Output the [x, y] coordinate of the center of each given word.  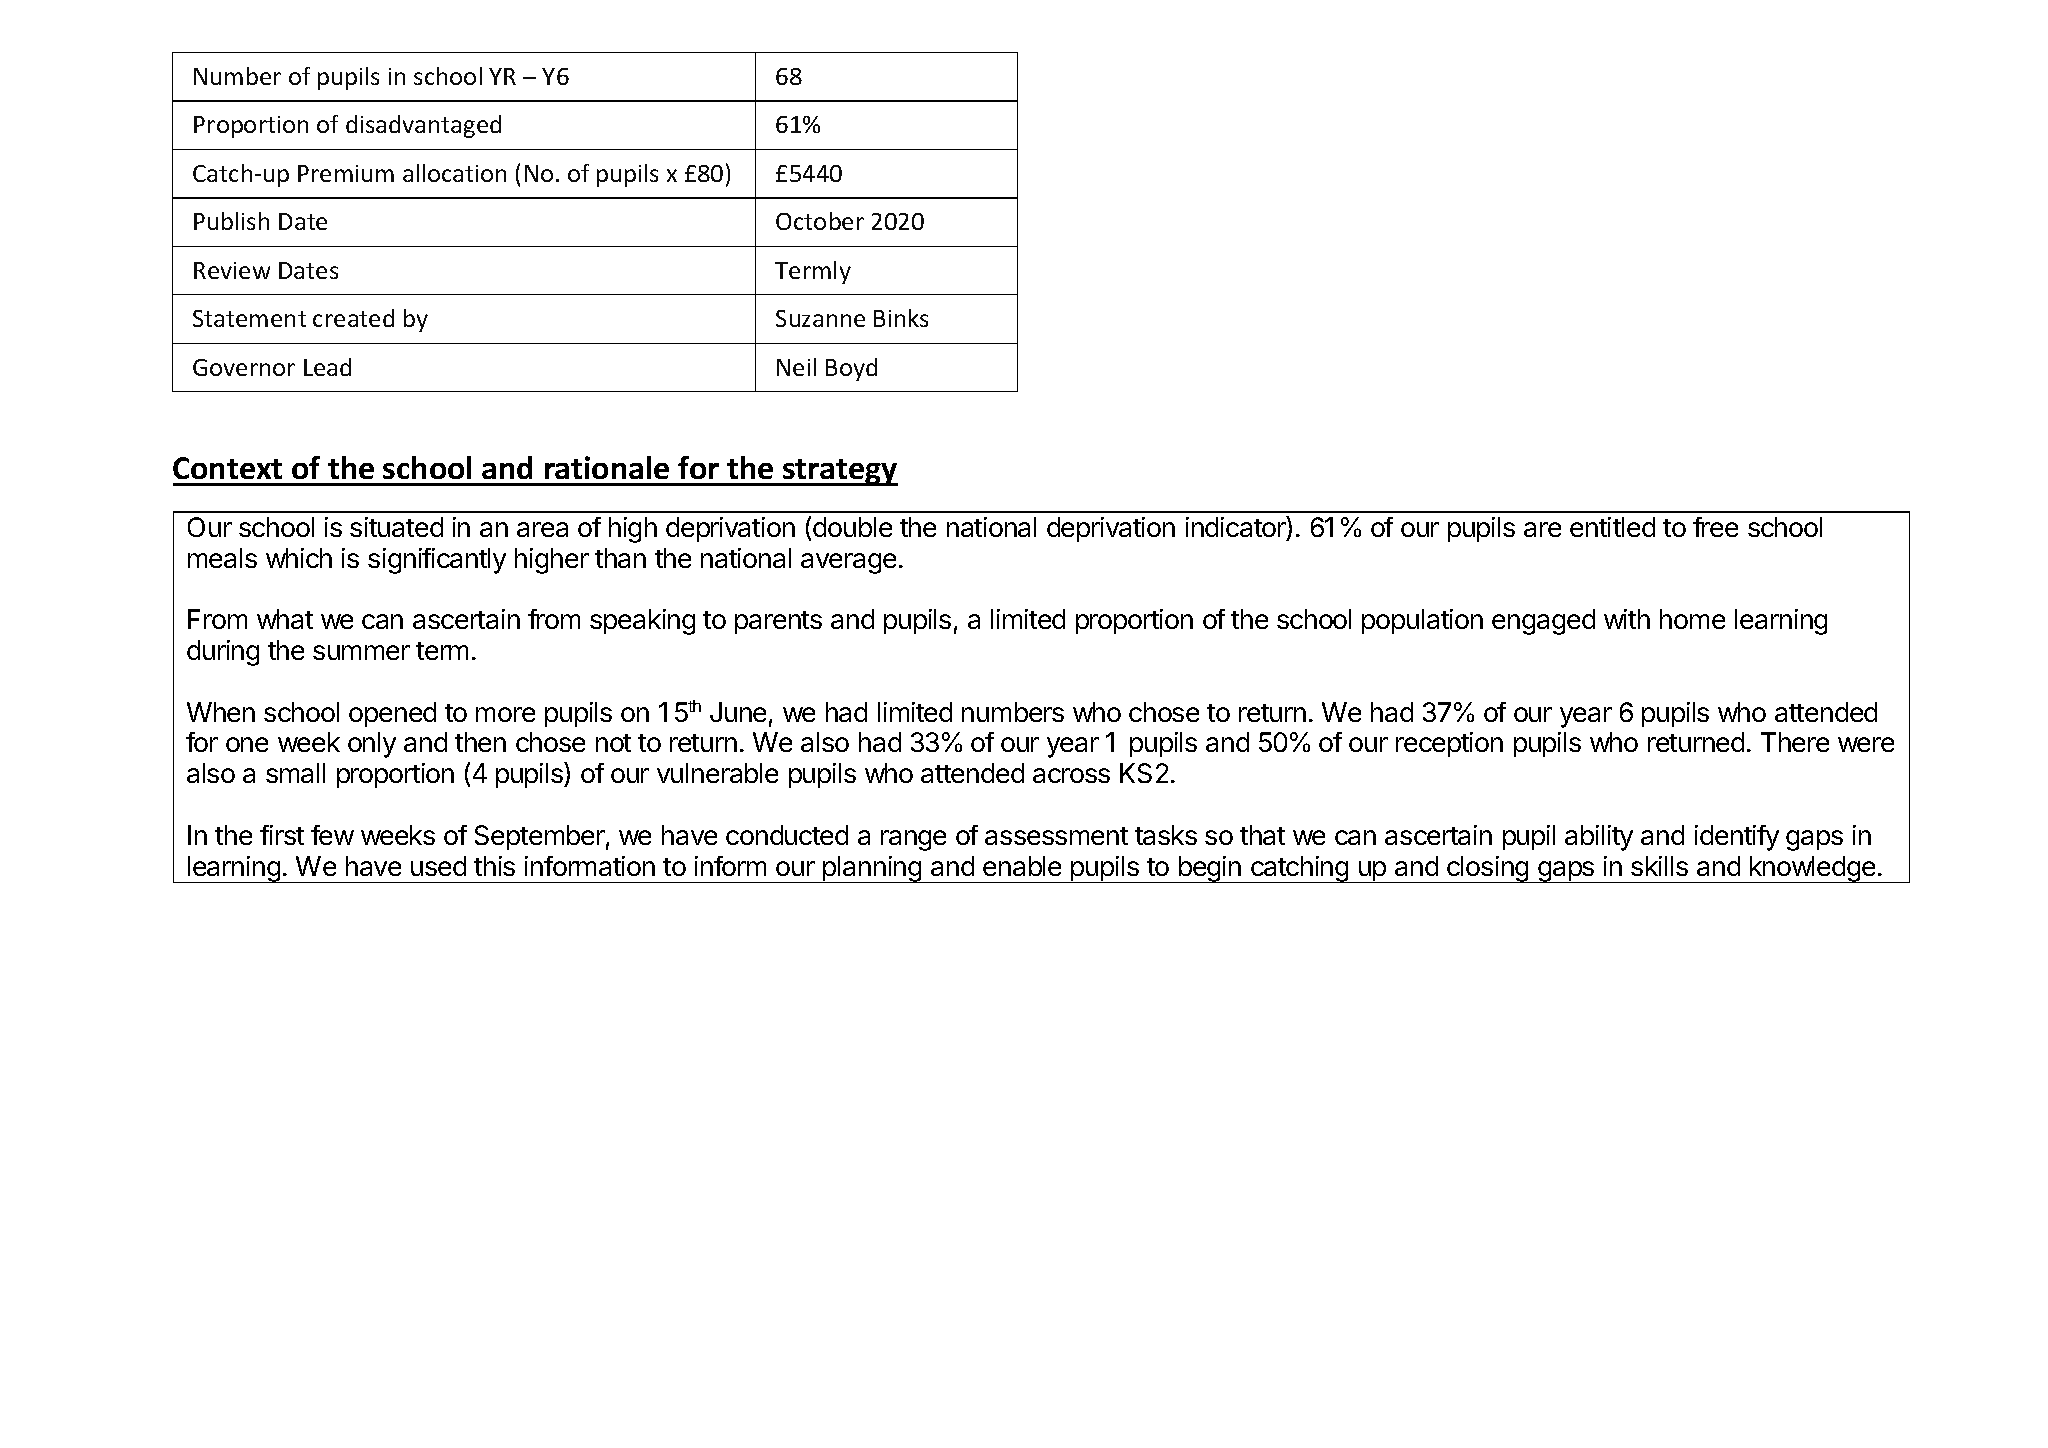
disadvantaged [423, 126]
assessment [1056, 836]
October [820, 221]
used [438, 866]
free [1715, 527]
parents [778, 622]
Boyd [851, 369]
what [285, 619]
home [1692, 619]
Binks [901, 318]
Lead [327, 367]
